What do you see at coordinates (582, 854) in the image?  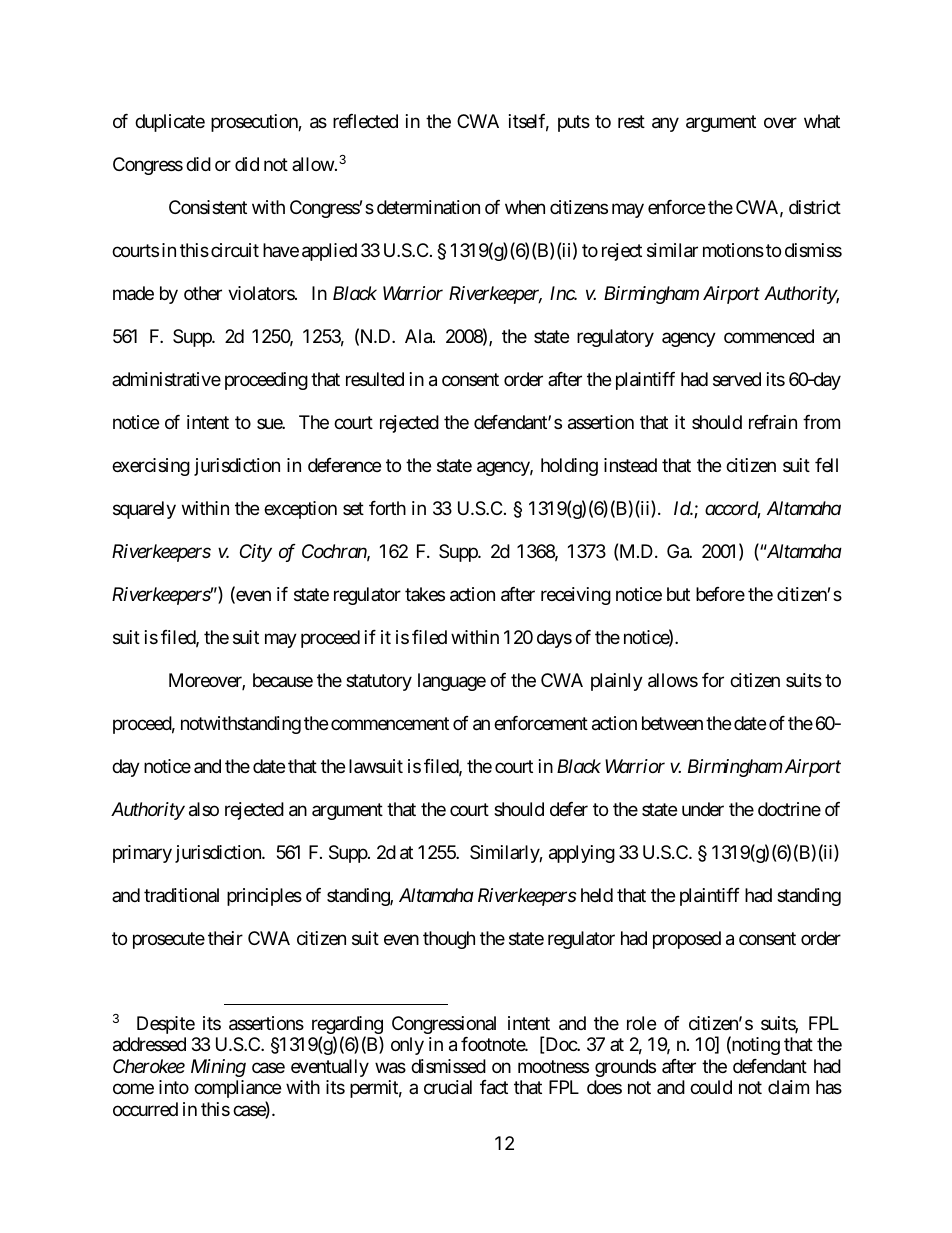 I see `applying` at bounding box center [582, 854].
